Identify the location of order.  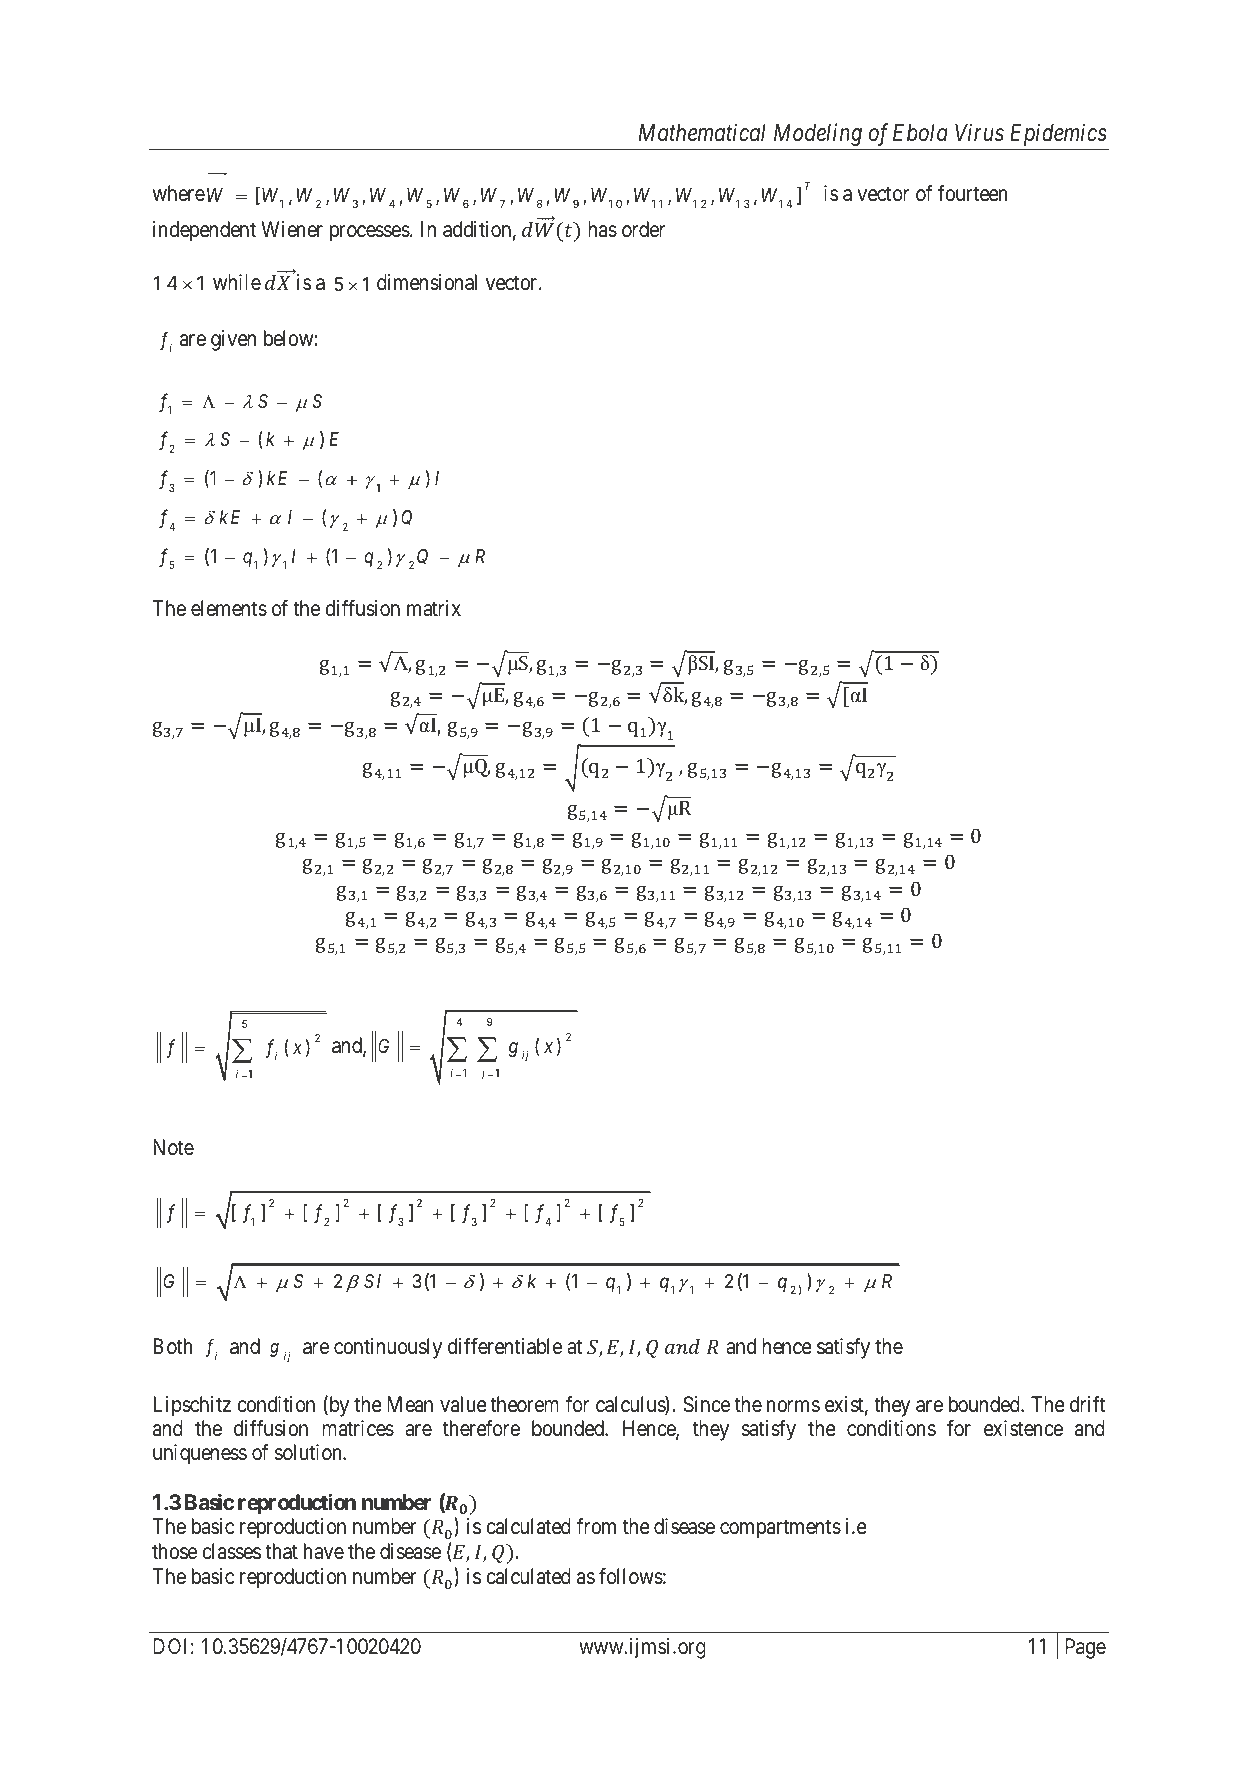
(643, 229).
